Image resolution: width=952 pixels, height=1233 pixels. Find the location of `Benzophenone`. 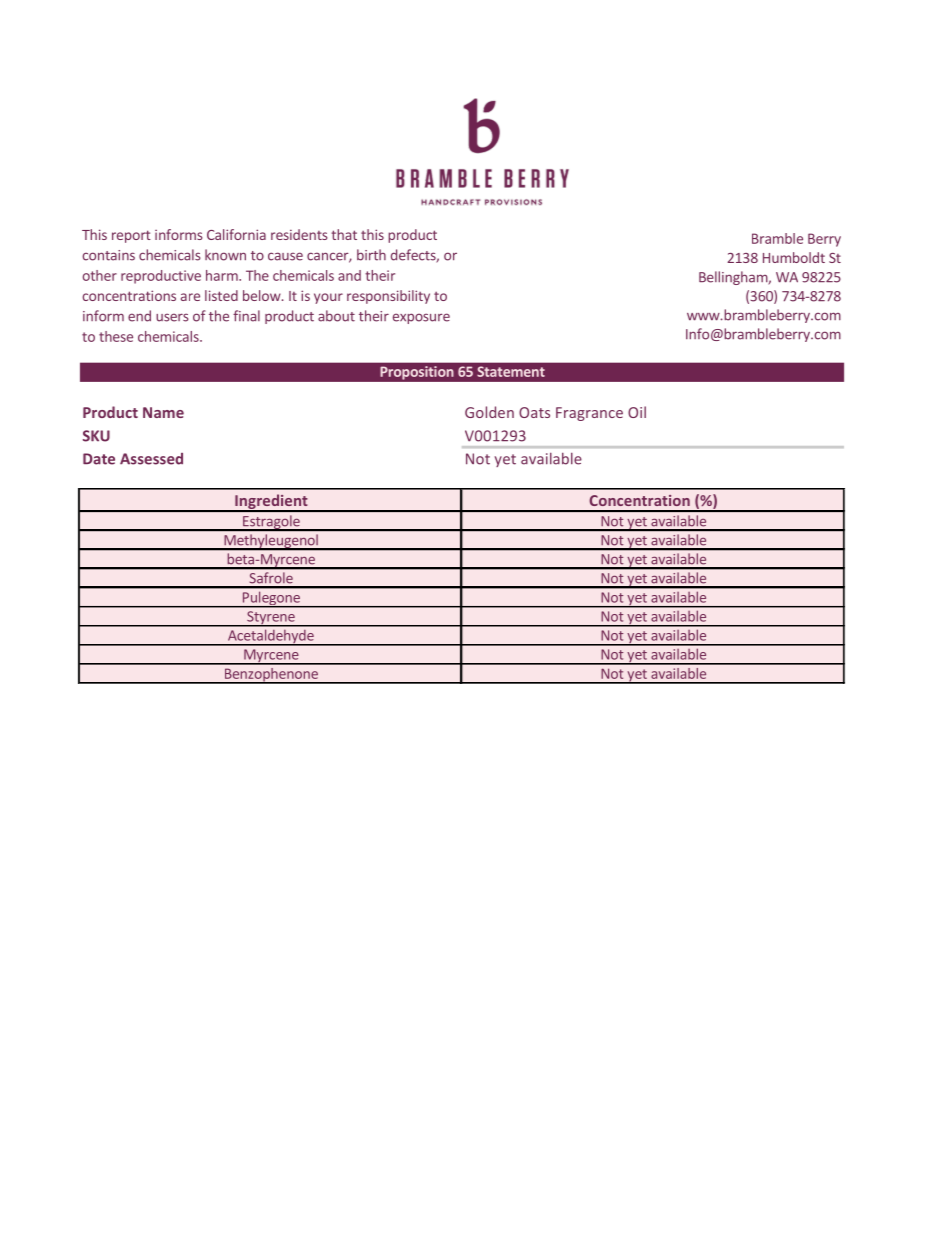

Benzophenone is located at coordinates (271, 676).
